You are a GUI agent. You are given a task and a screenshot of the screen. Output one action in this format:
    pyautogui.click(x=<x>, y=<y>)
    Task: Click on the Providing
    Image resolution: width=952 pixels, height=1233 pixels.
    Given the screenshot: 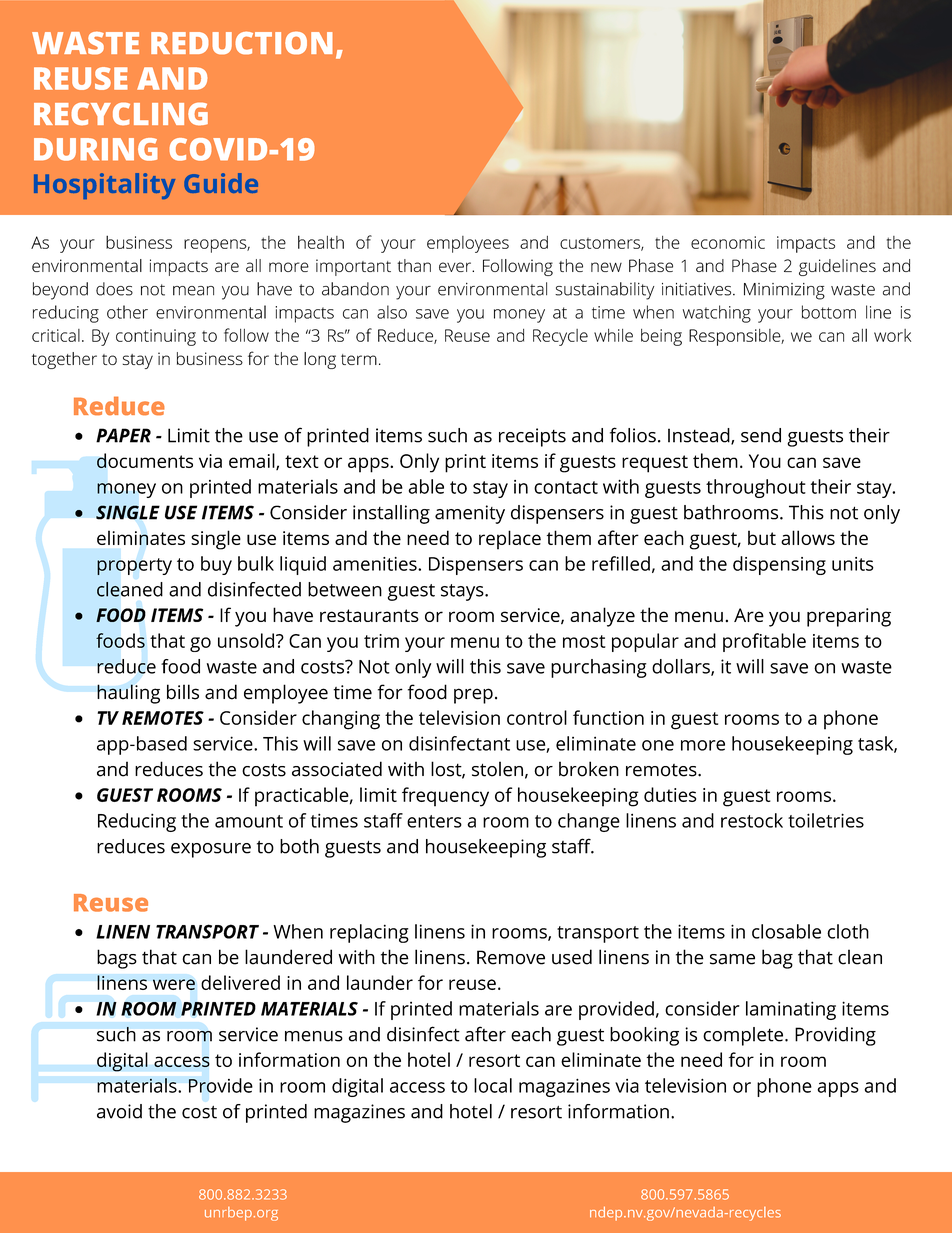 What is the action you would take?
    pyautogui.click(x=835, y=1036)
